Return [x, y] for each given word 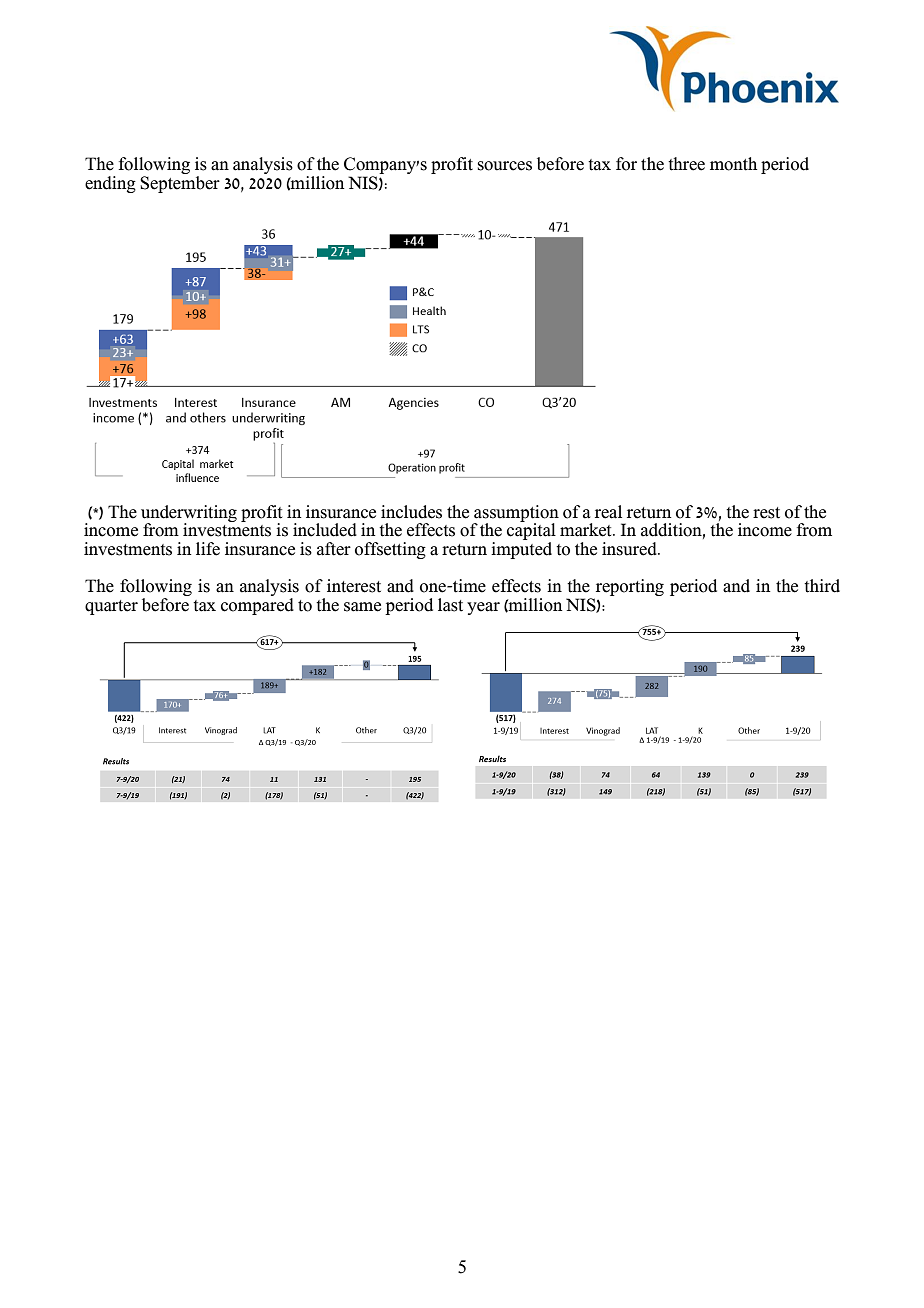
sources [505, 166]
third [822, 586]
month [733, 164]
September [180, 184]
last [450, 605]
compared [257, 605]
